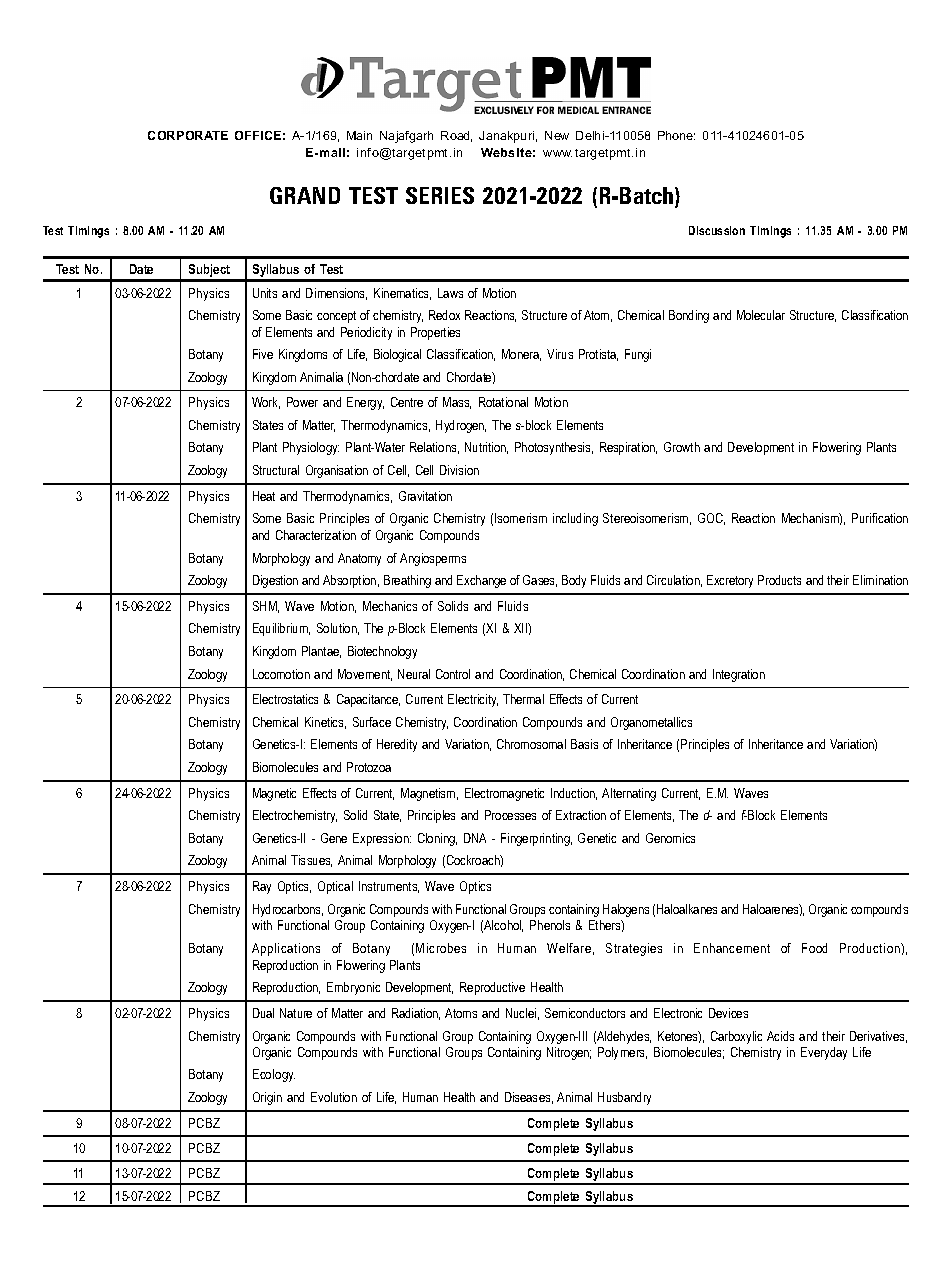 This image has height=1271, width=952. Describe the element at coordinates (670, 838) in the image. I see `Genomics` at that location.
